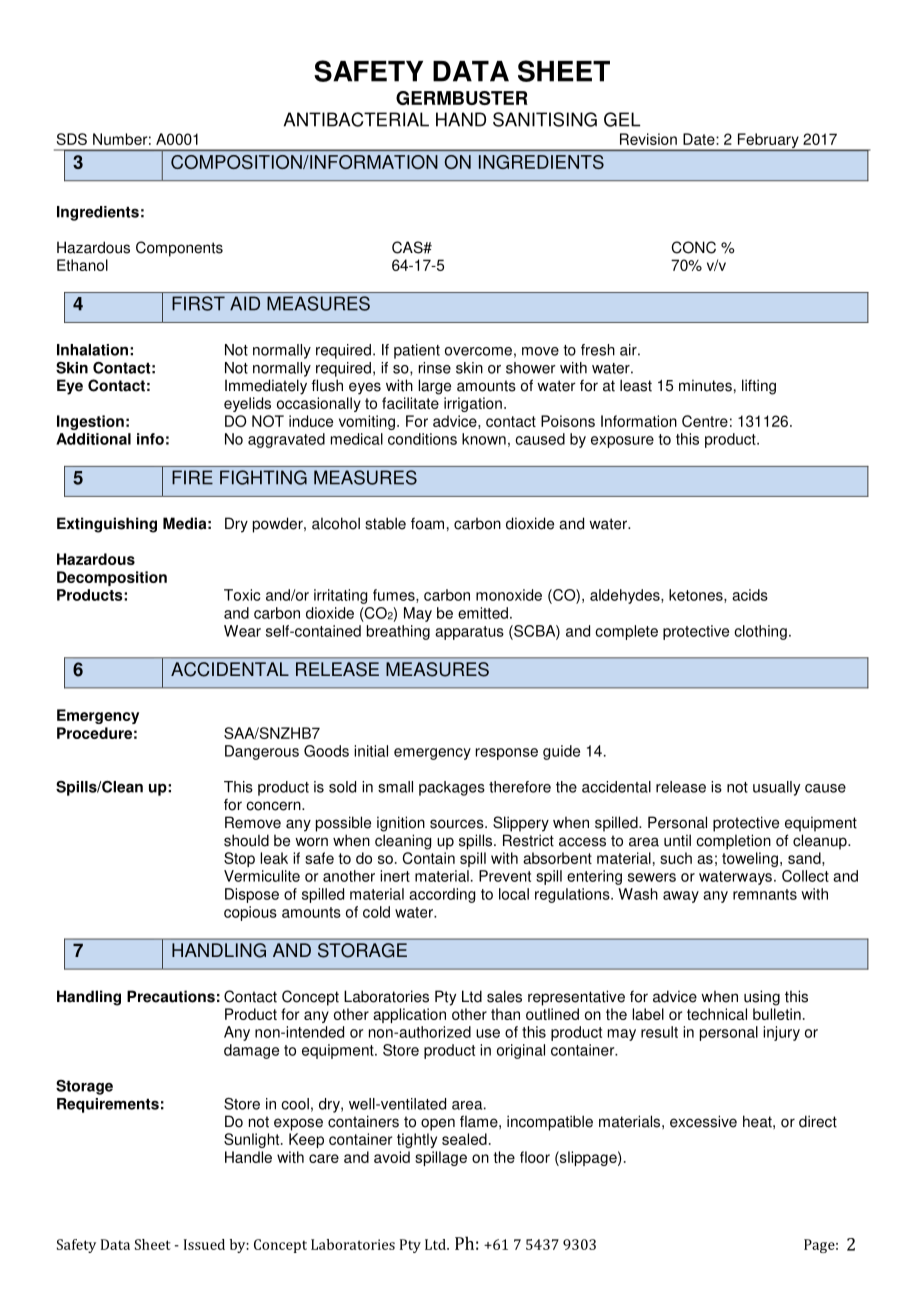 Image resolution: width=924 pixels, height=1309 pixels. What do you see at coordinates (473, 404) in the screenshot?
I see `irrigation` at bounding box center [473, 404].
